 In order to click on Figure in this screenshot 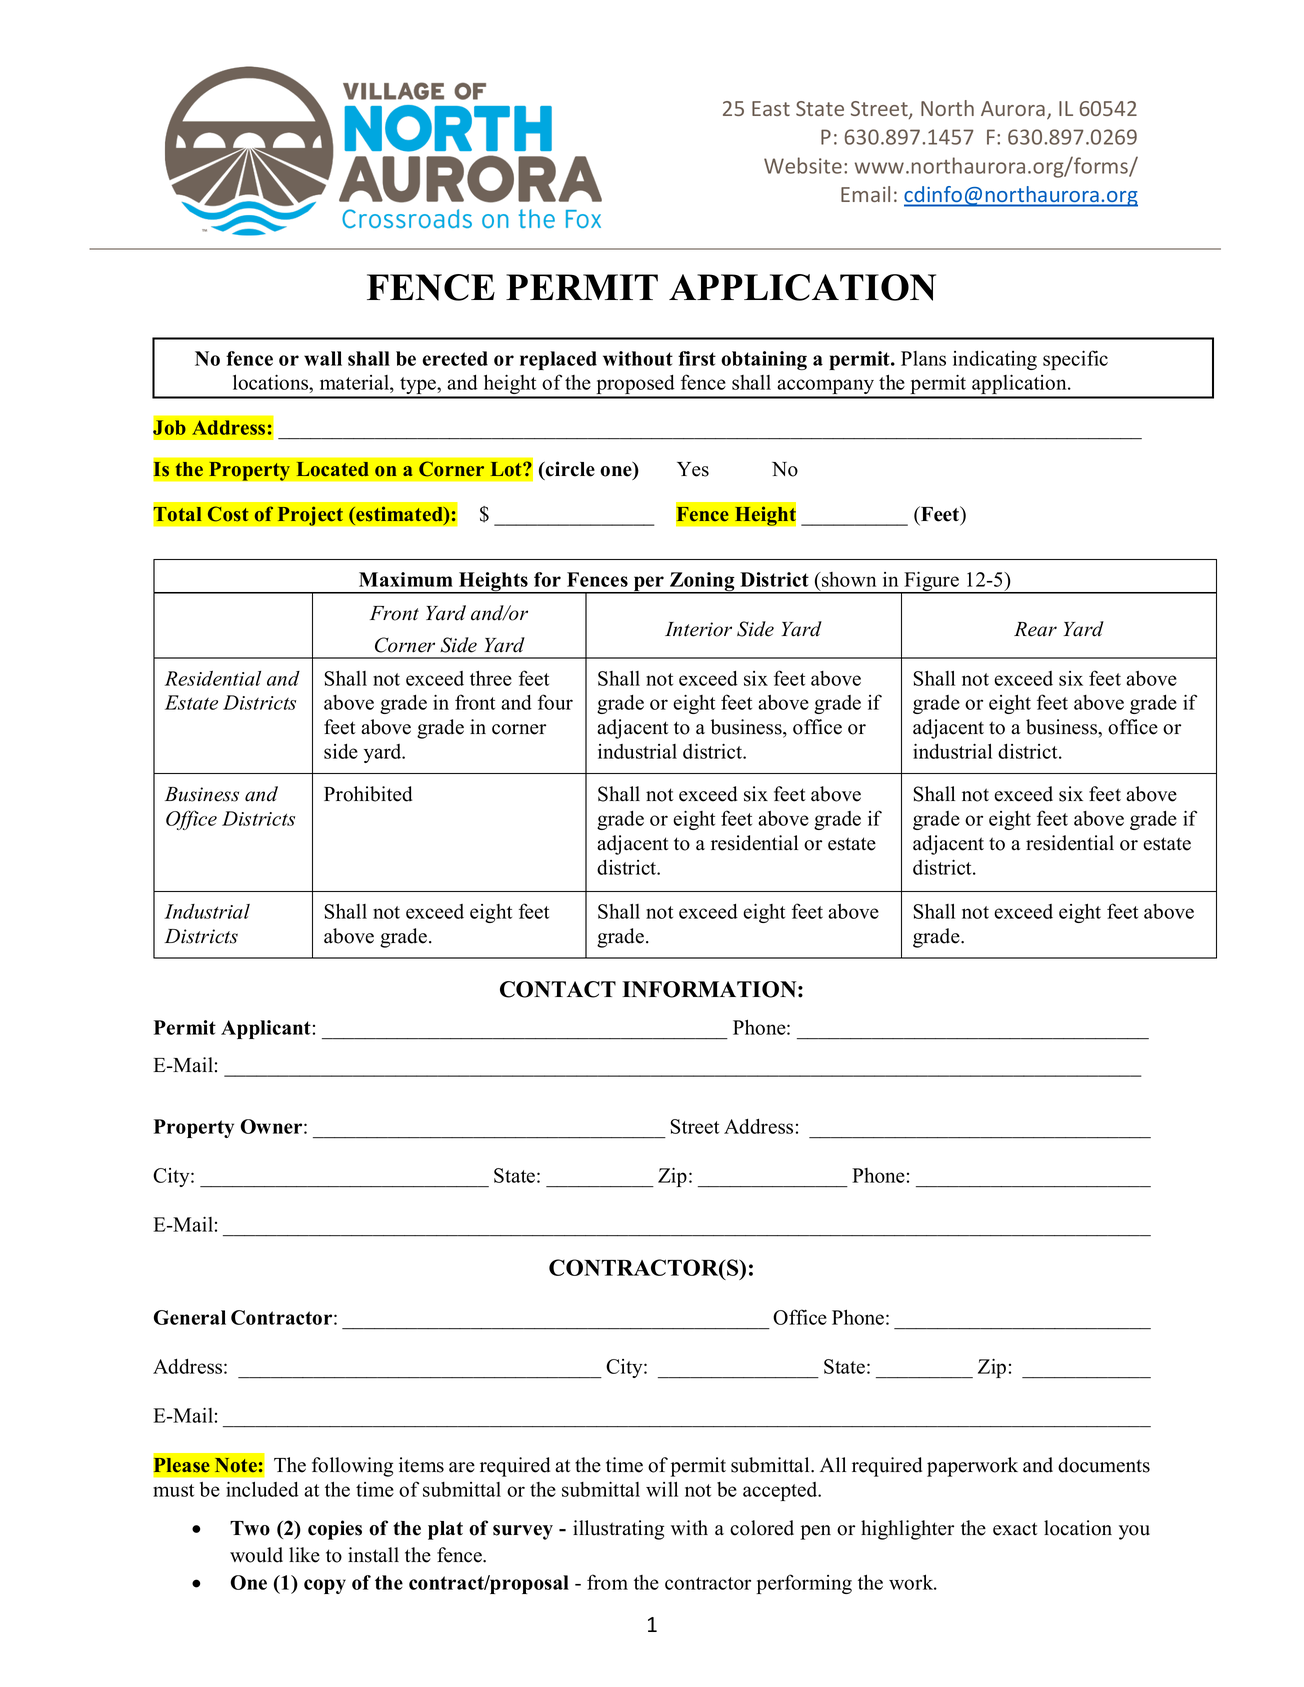, I will do `click(931, 583)`.
